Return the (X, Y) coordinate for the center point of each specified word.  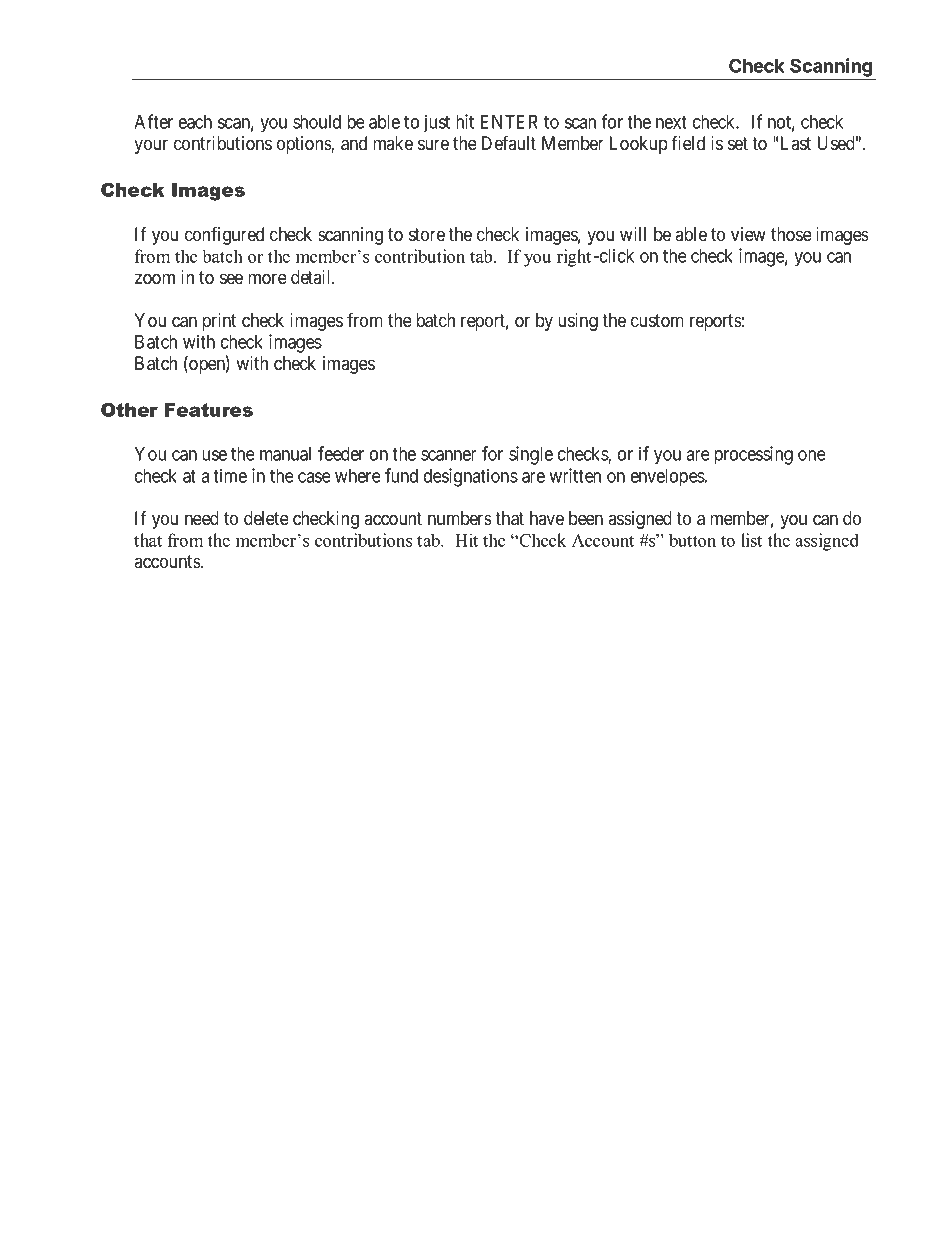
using (578, 322)
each (195, 122)
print (219, 322)
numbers (460, 518)
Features (209, 410)
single (531, 455)
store (427, 234)
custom (657, 321)
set (738, 143)
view (748, 234)
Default (509, 142)
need (202, 518)
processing (753, 455)
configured (224, 235)
